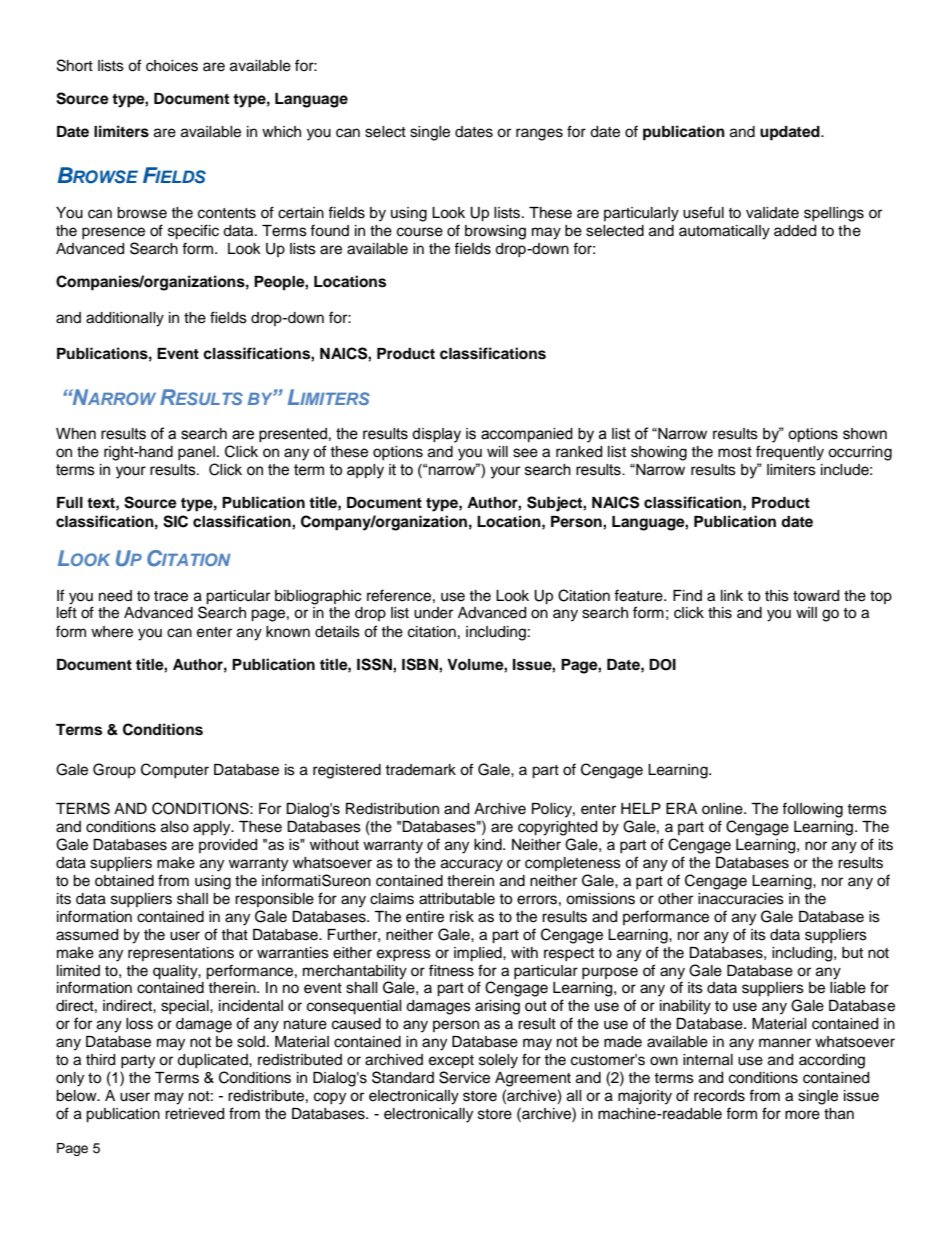 This screenshot has width=952, height=1233. I want to click on retrieved, so click(194, 1114).
